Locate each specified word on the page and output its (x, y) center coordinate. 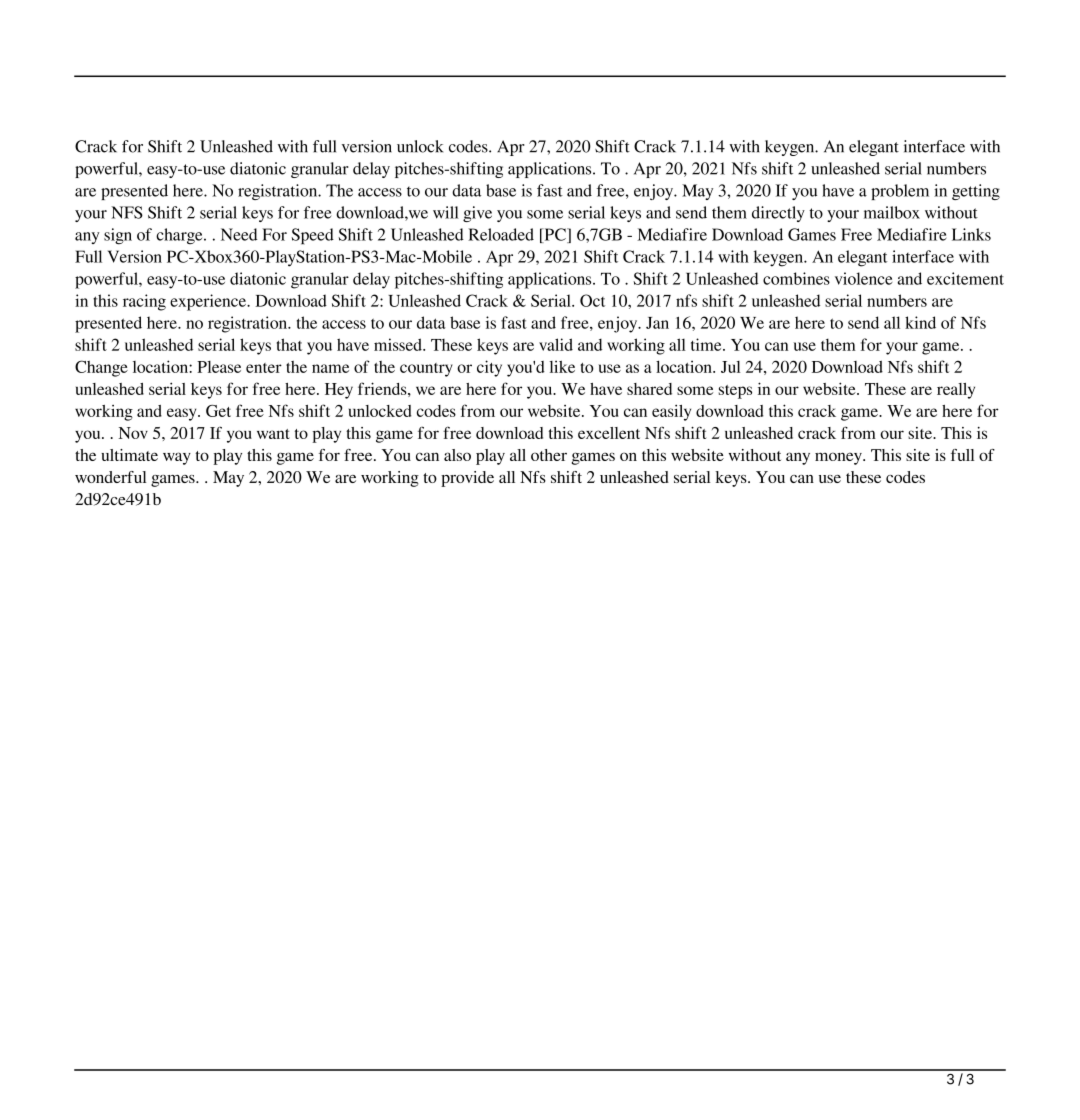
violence (863, 278)
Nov (133, 433)
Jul (730, 367)
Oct (592, 300)
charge (180, 236)
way (177, 458)
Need (239, 234)
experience (209, 302)
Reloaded (501, 234)
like (562, 366)
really (956, 391)
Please (219, 367)
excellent (609, 433)
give (477, 214)
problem (900, 192)
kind (920, 322)
